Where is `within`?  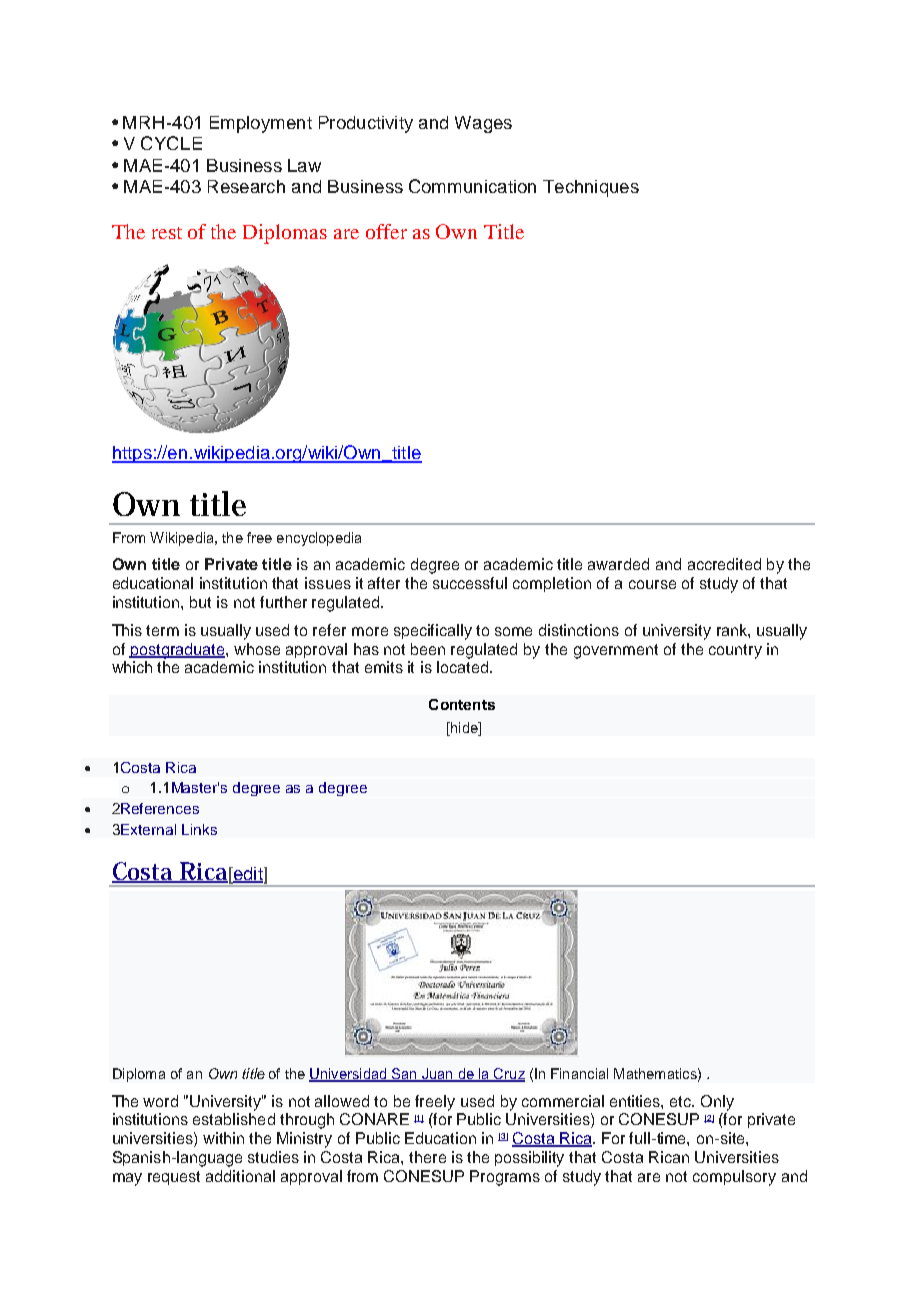
within is located at coordinates (223, 1138).
